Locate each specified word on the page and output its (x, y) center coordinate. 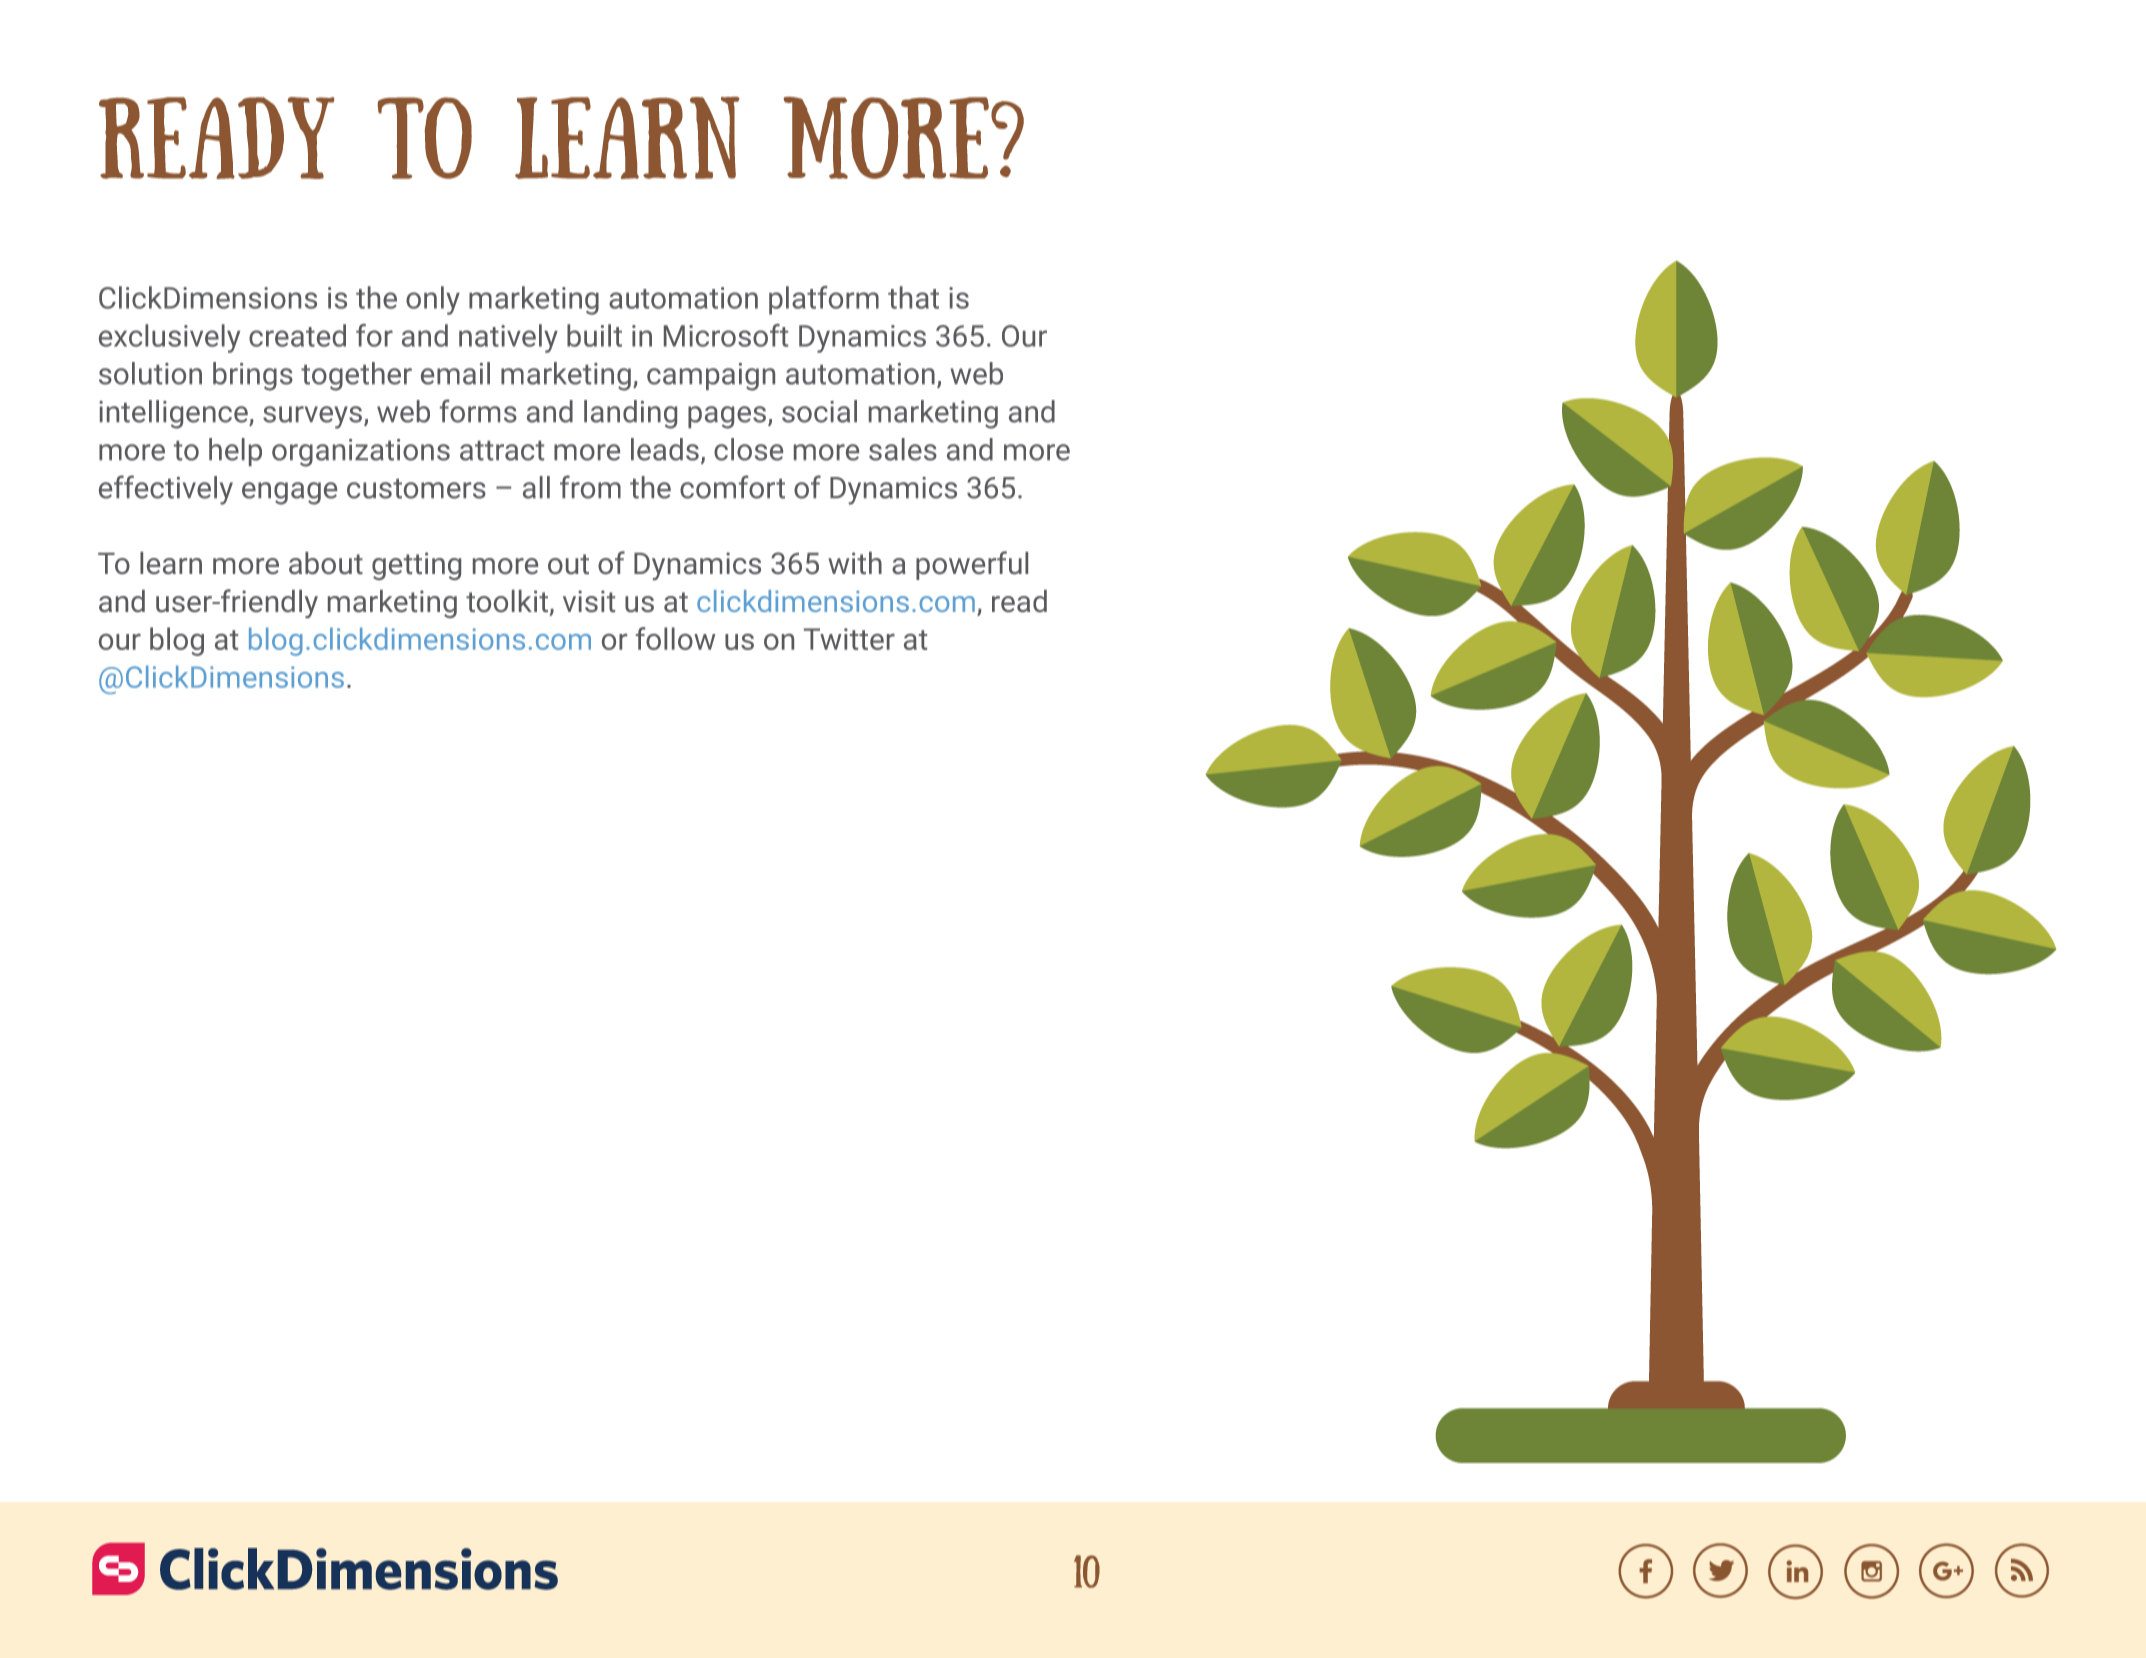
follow (676, 638)
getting (416, 566)
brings (253, 376)
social (819, 411)
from (590, 487)
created (297, 335)
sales (903, 449)
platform (824, 300)
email (455, 373)
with (855, 563)
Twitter (849, 639)
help (235, 452)
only (433, 300)
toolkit (507, 601)
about (326, 563)
